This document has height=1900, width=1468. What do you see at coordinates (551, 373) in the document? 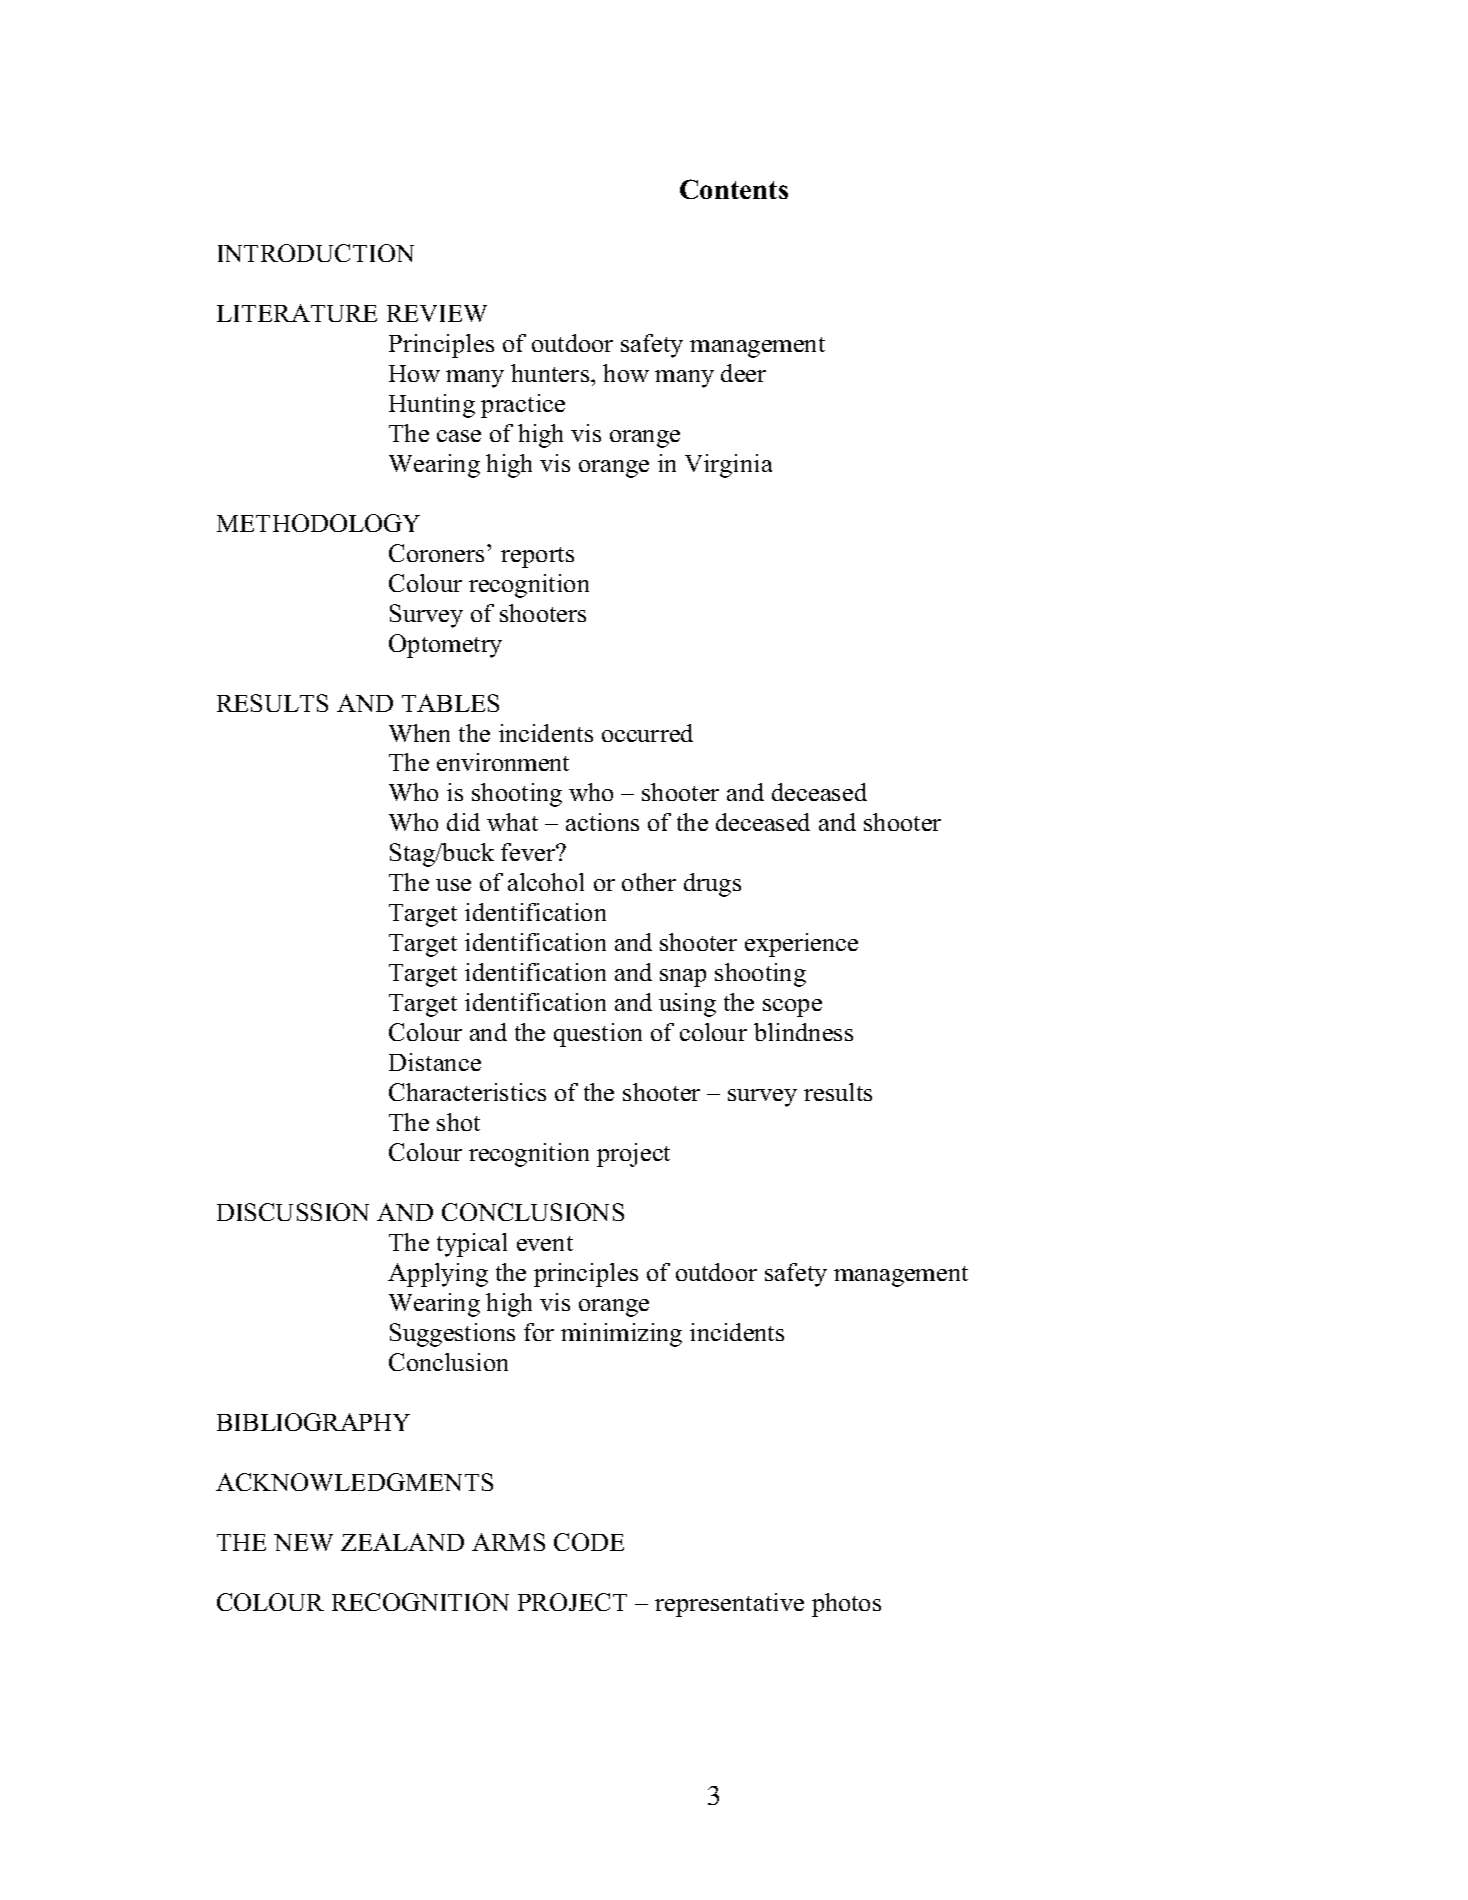
I see `hunters` at bounding box center [551, 373].
